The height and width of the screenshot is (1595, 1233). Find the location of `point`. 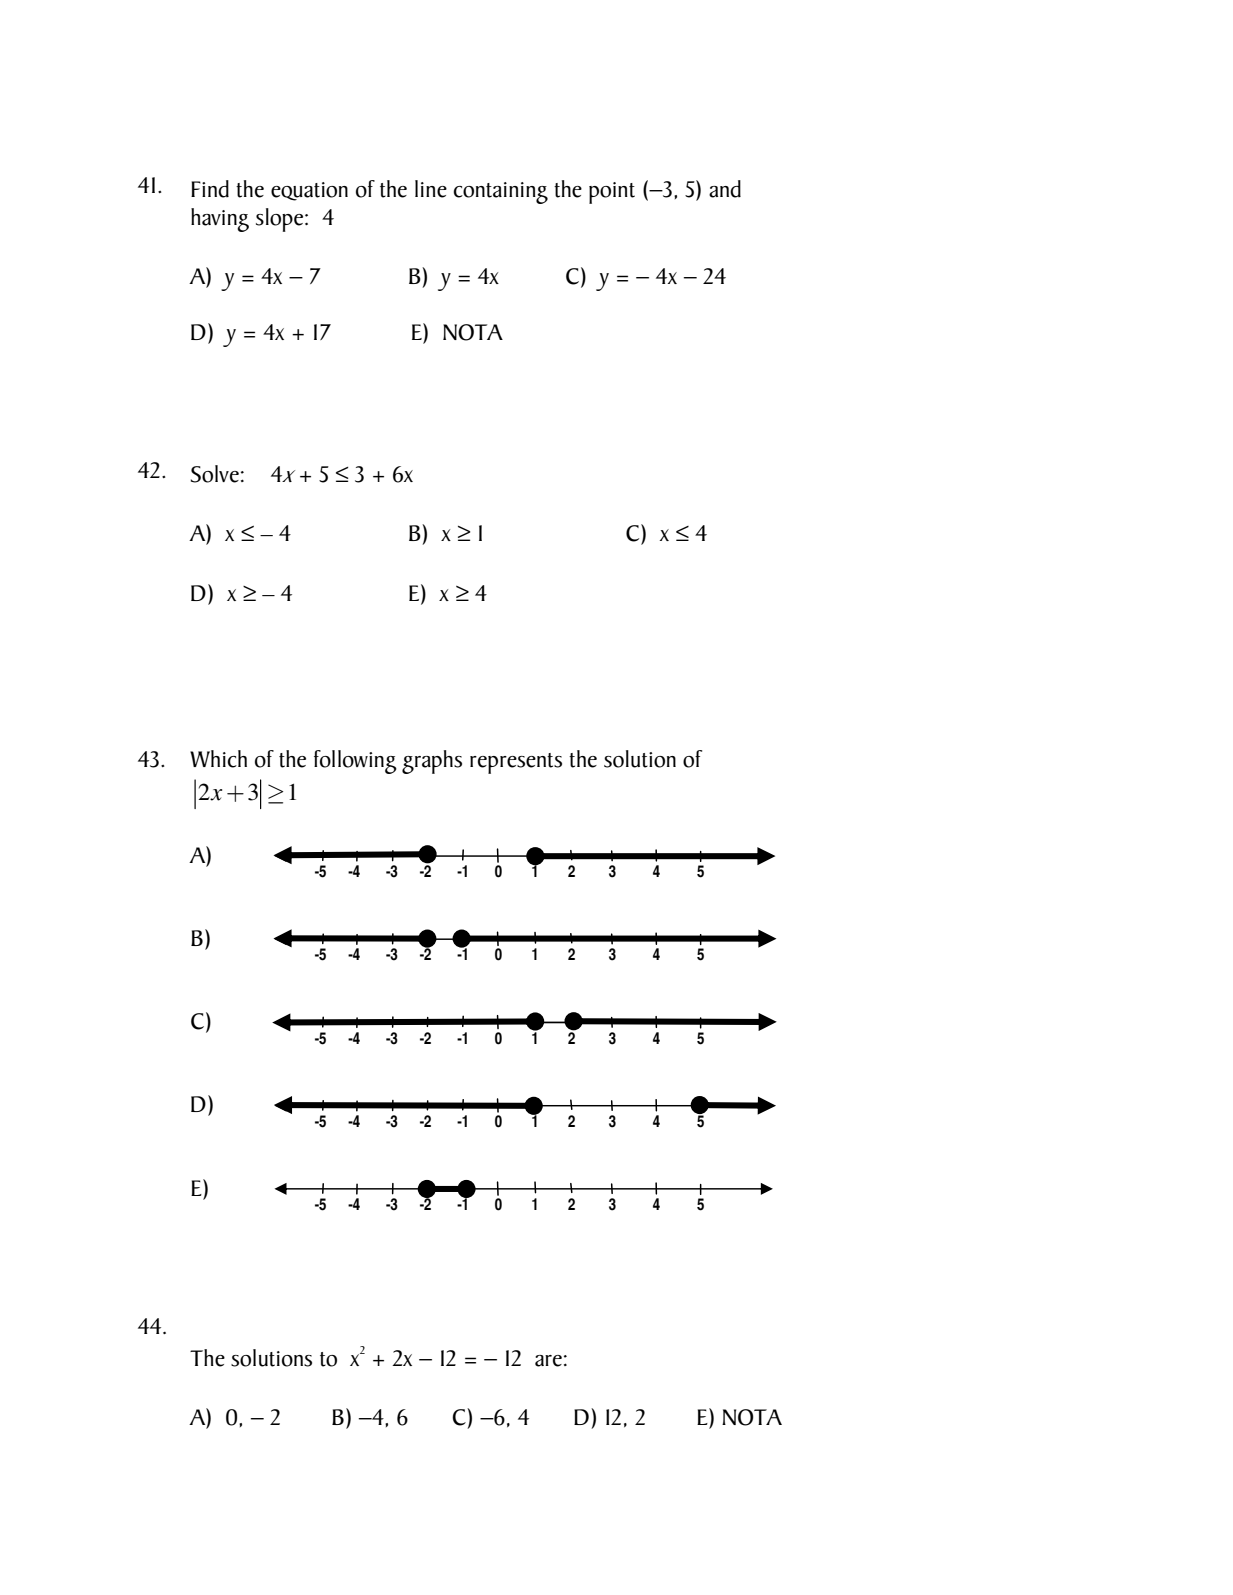

point is located at coordinates (612, 193).
